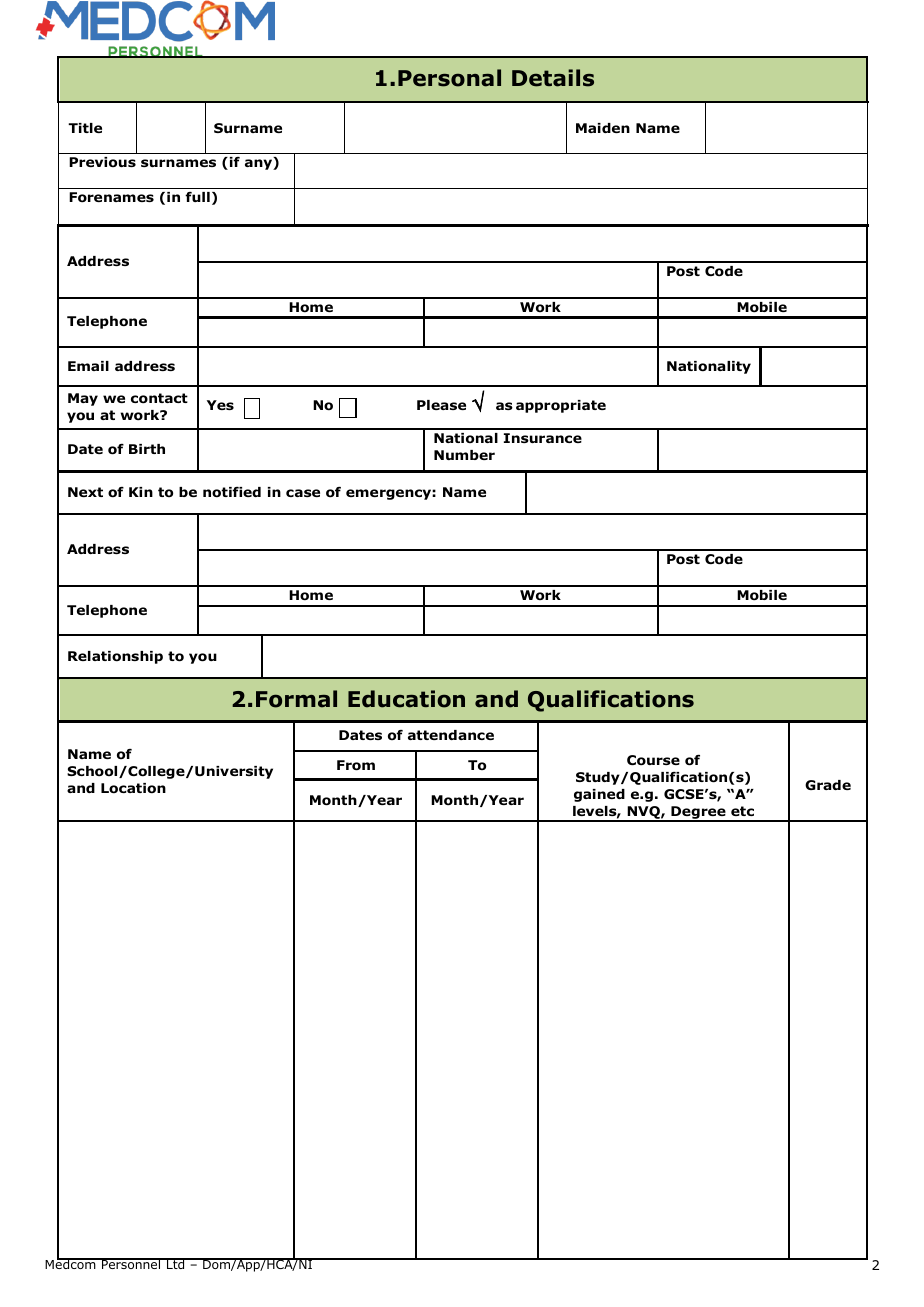  Describe the element at coordinates (599, 795) in the screenshot. I see `gained` at that location.
